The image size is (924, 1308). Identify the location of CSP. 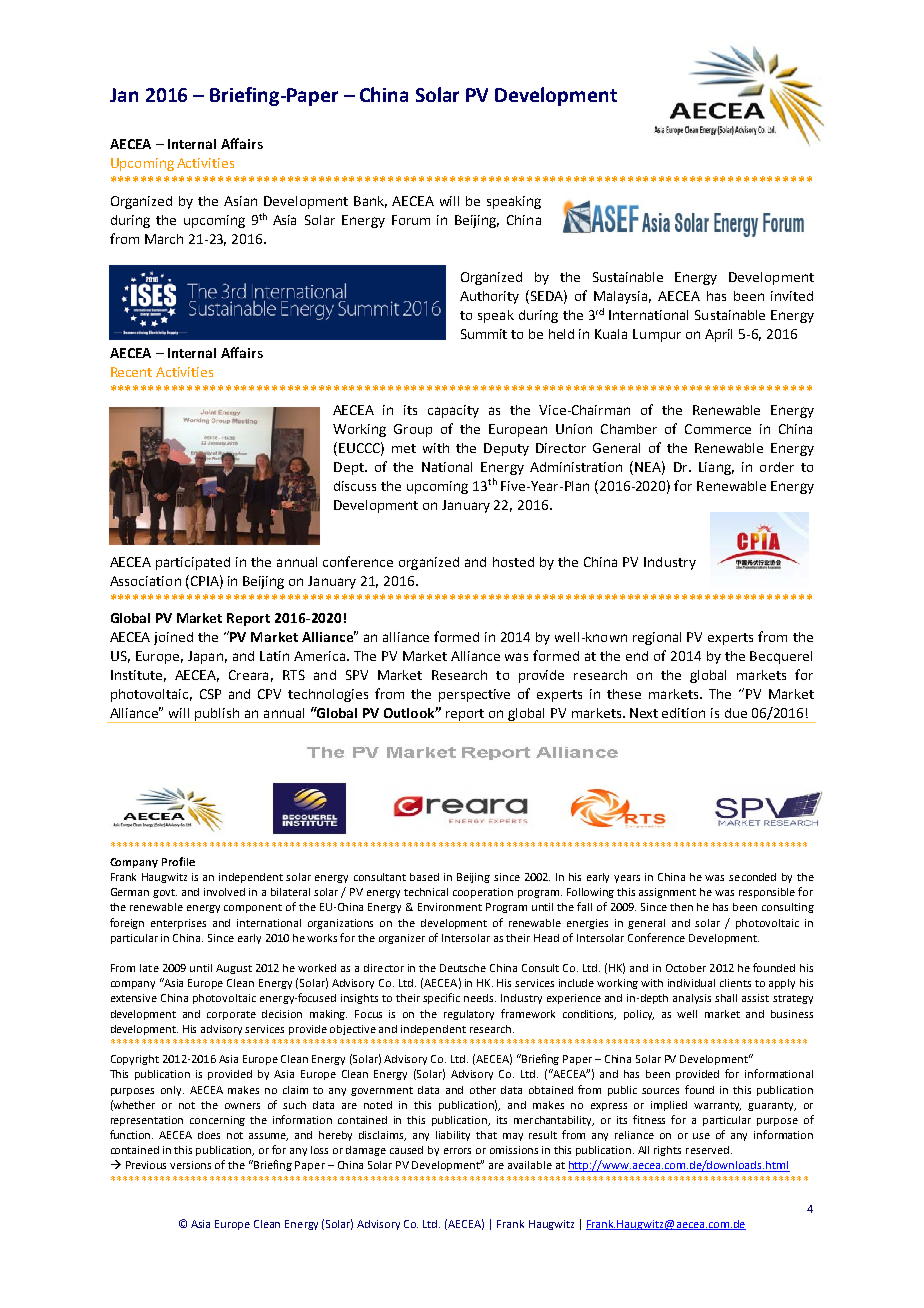
(210, 694).
